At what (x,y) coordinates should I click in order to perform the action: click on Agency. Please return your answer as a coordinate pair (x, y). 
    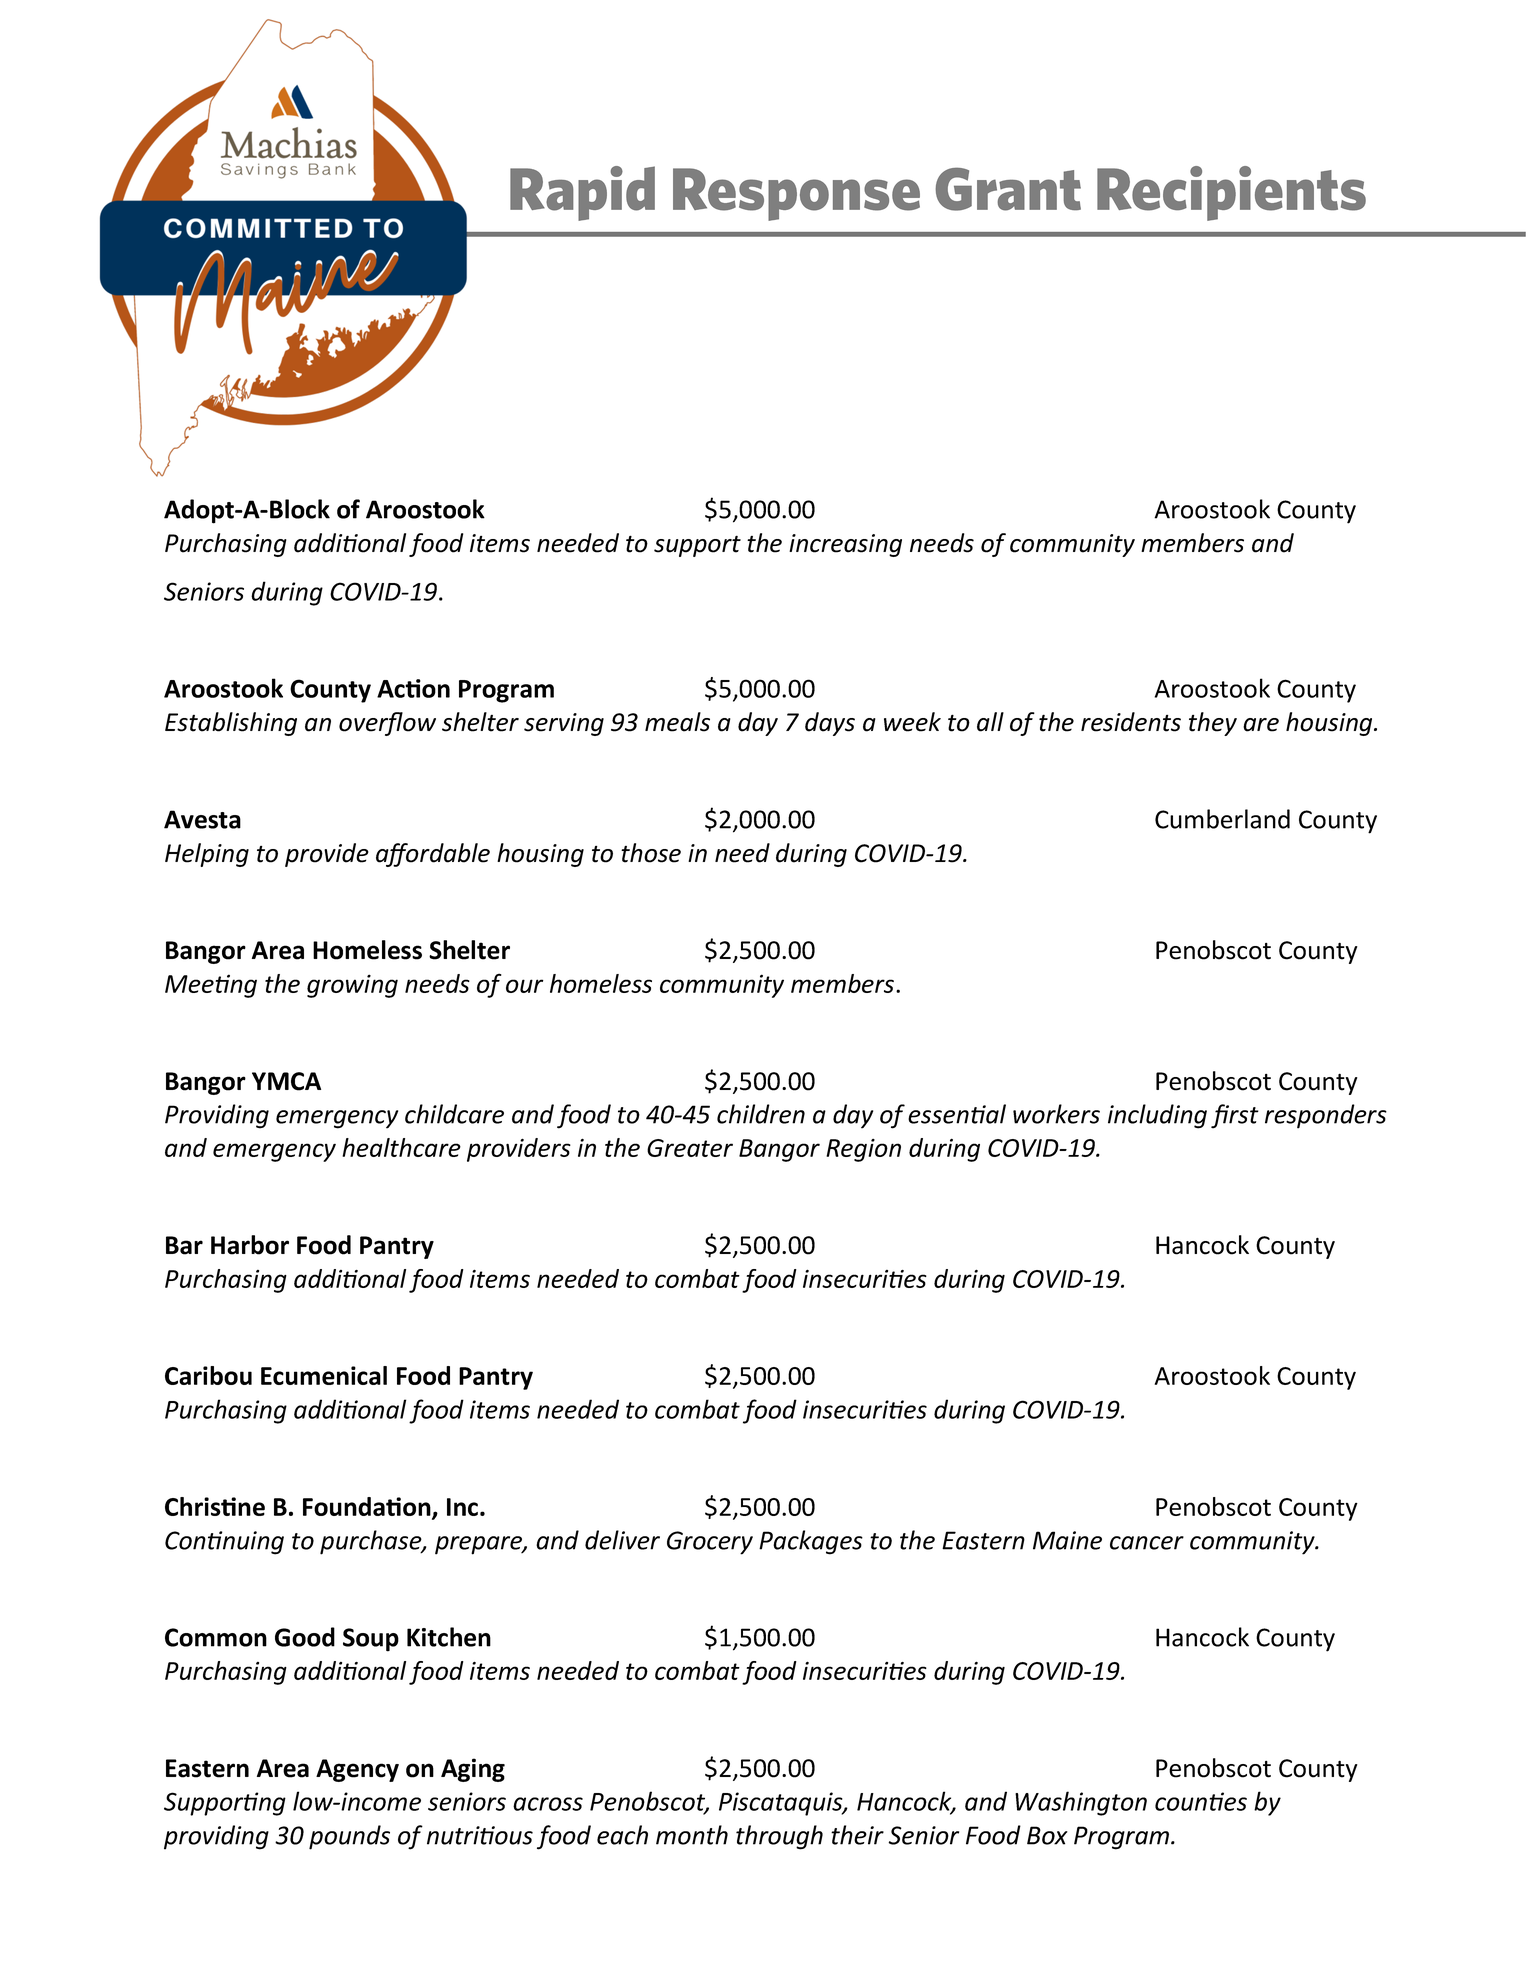
    Looking at the image, I should click on (357, 1770).
